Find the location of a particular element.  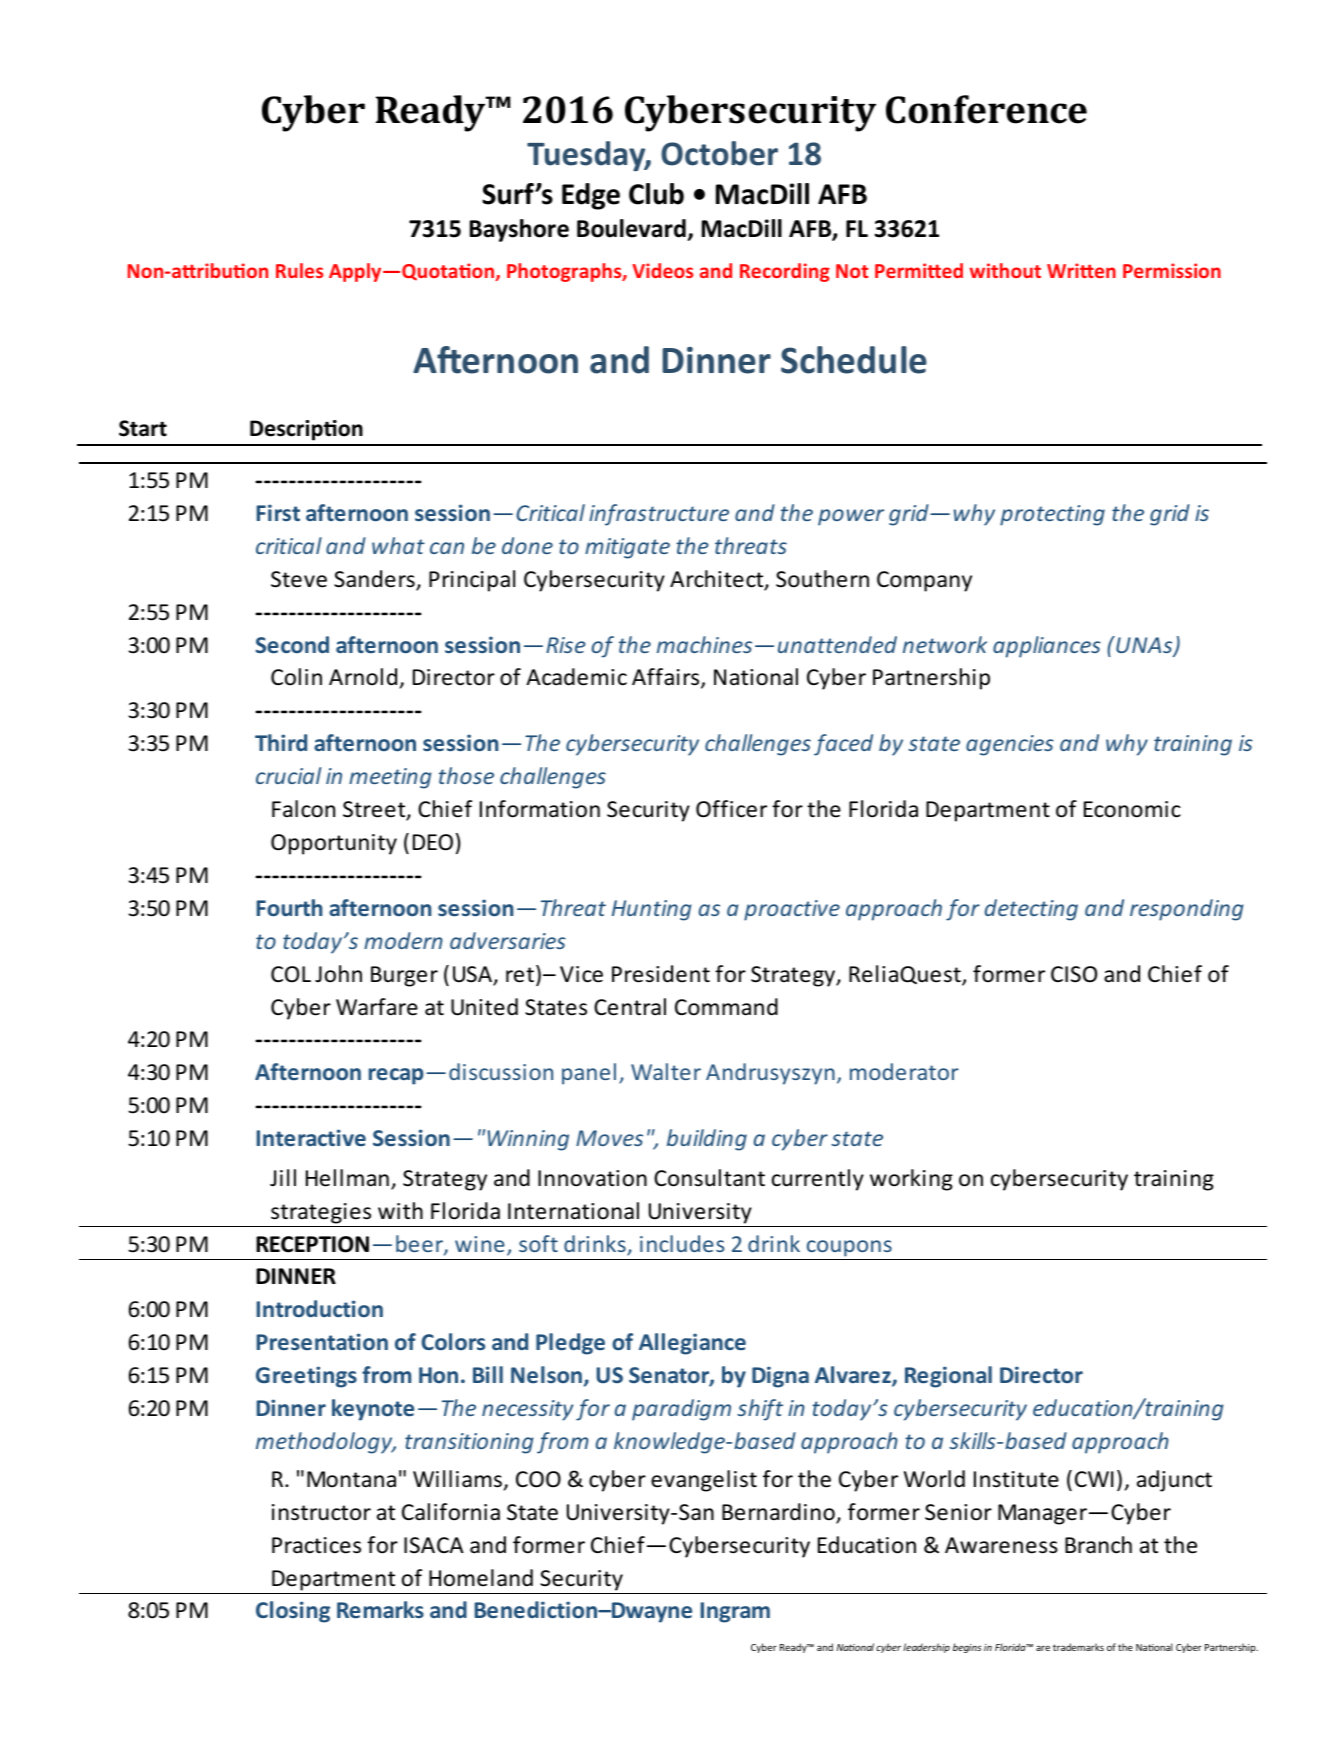

Architect is located at coordinates (718, 580).
